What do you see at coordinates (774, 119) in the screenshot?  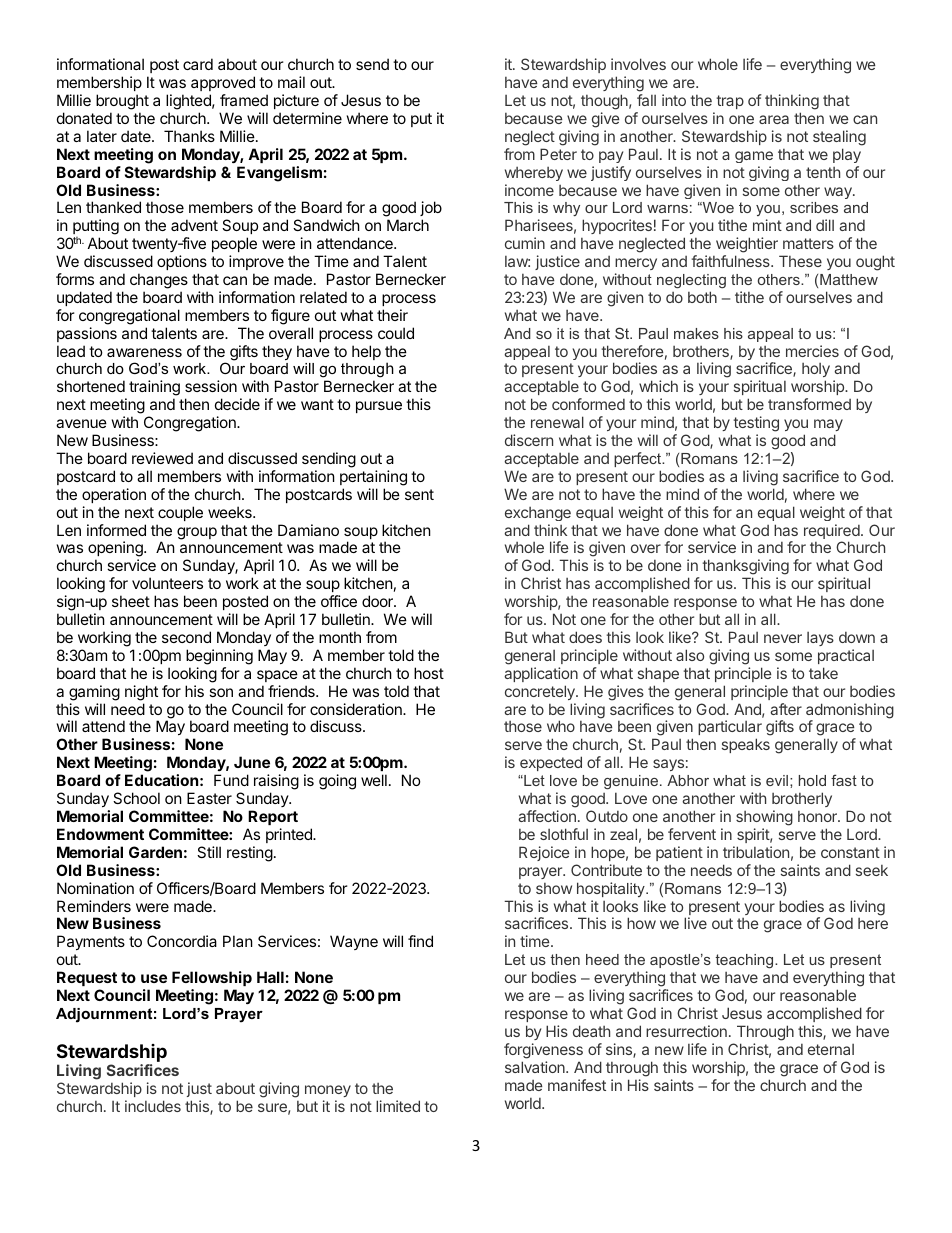 I see `area` at bounding box center [774, 119].
